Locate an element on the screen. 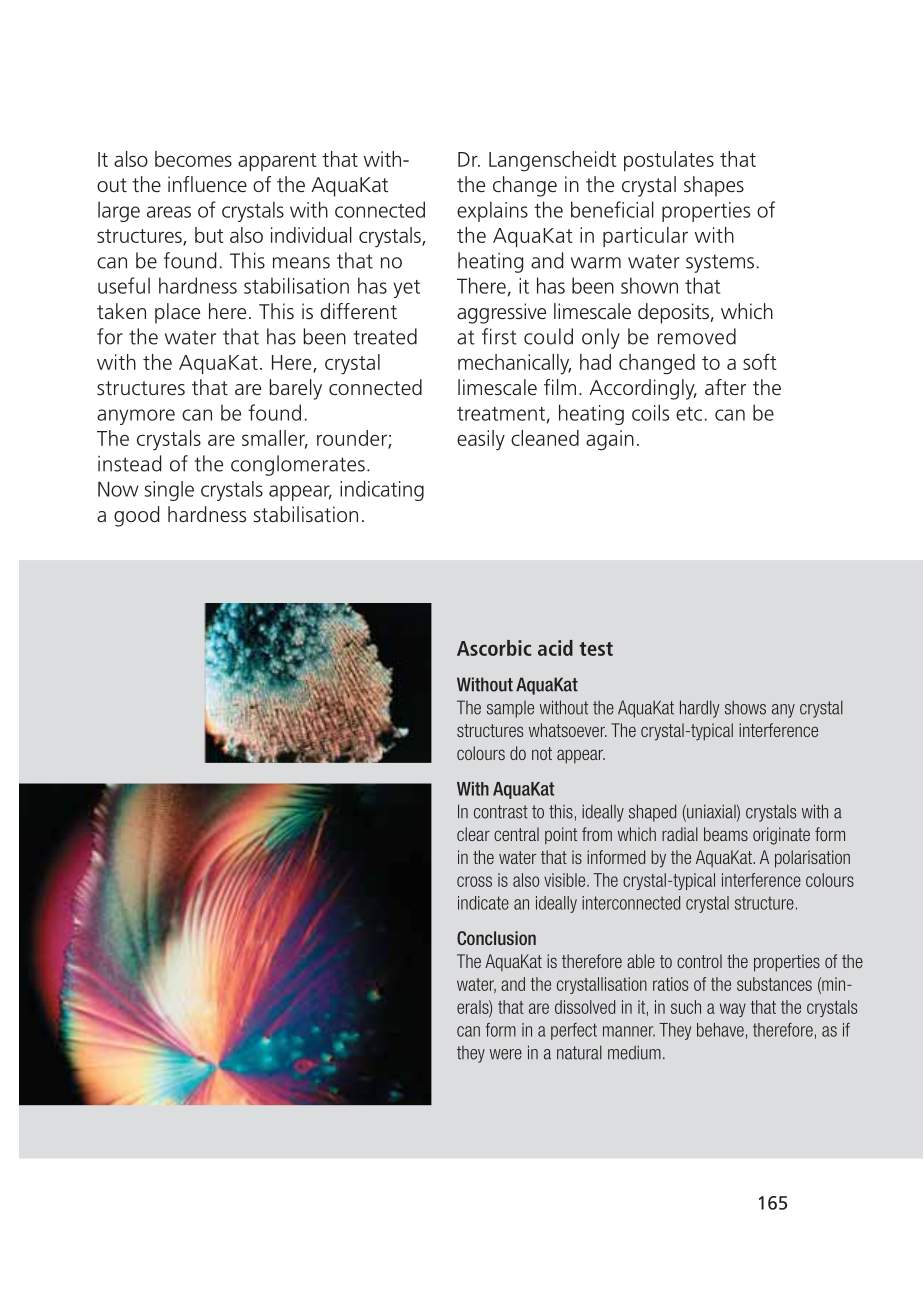 The width and height of the screenshot is (924, 1308). clear is located at coordinates (473, 834).
